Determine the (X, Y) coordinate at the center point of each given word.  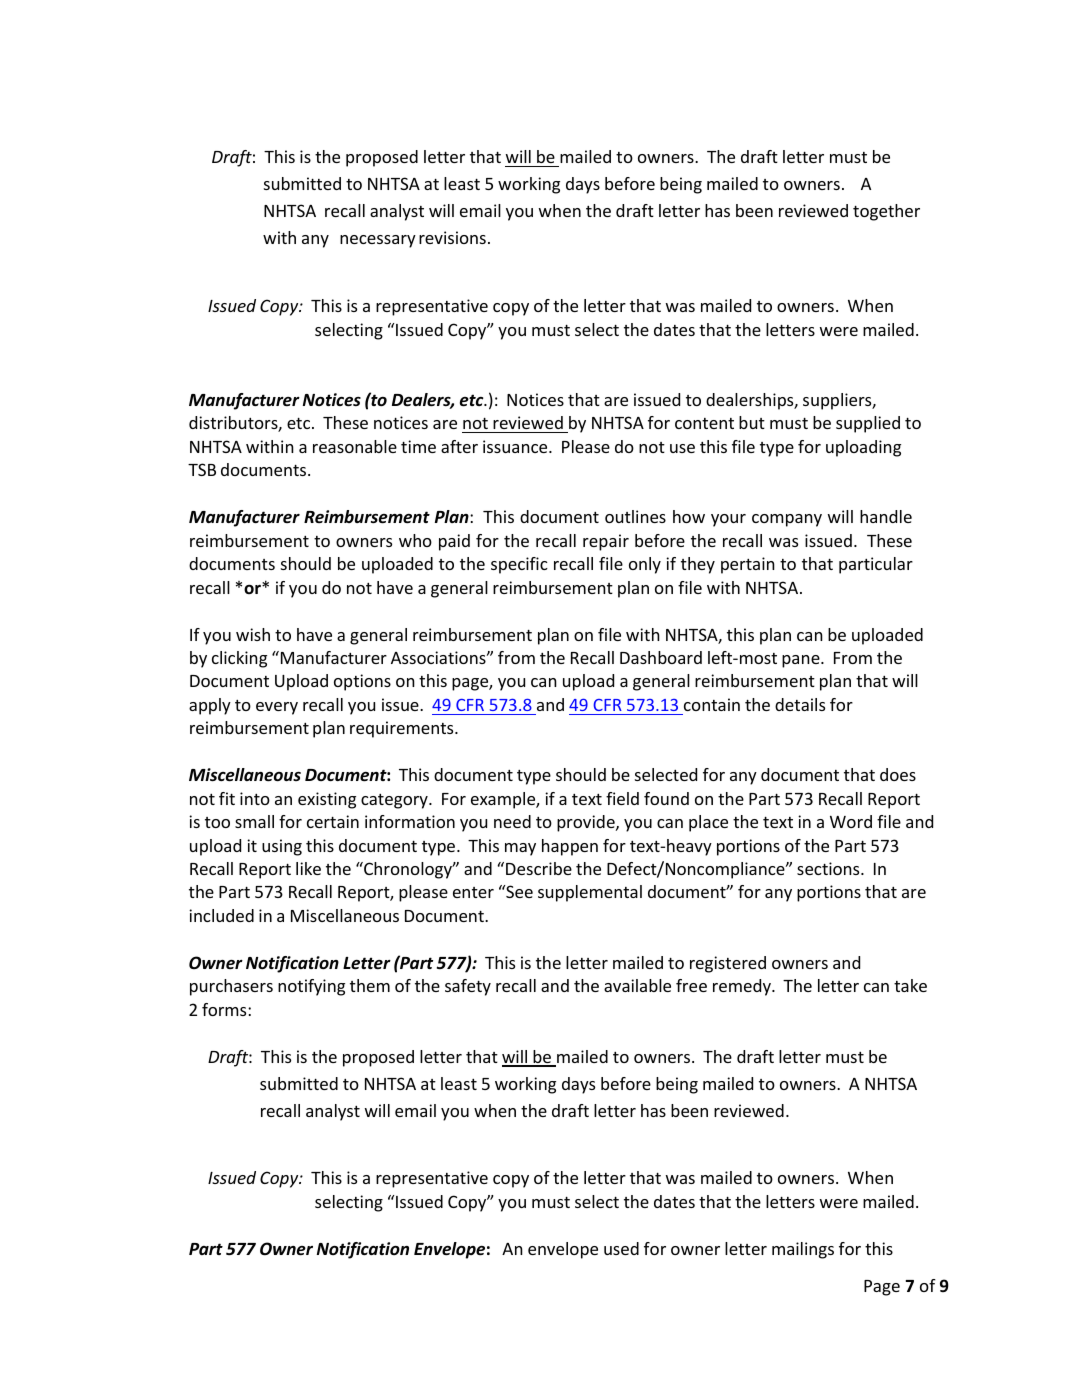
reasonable (355, 446)
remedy (743, 987)
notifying (311, 987)
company (787, 520)
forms (225, 1009)
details (800, 704)
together (886, 212)
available (637, 985)
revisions (452, 237)
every (277, 708)
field (622, 798)
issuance (516, 446)
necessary (378, 241)
